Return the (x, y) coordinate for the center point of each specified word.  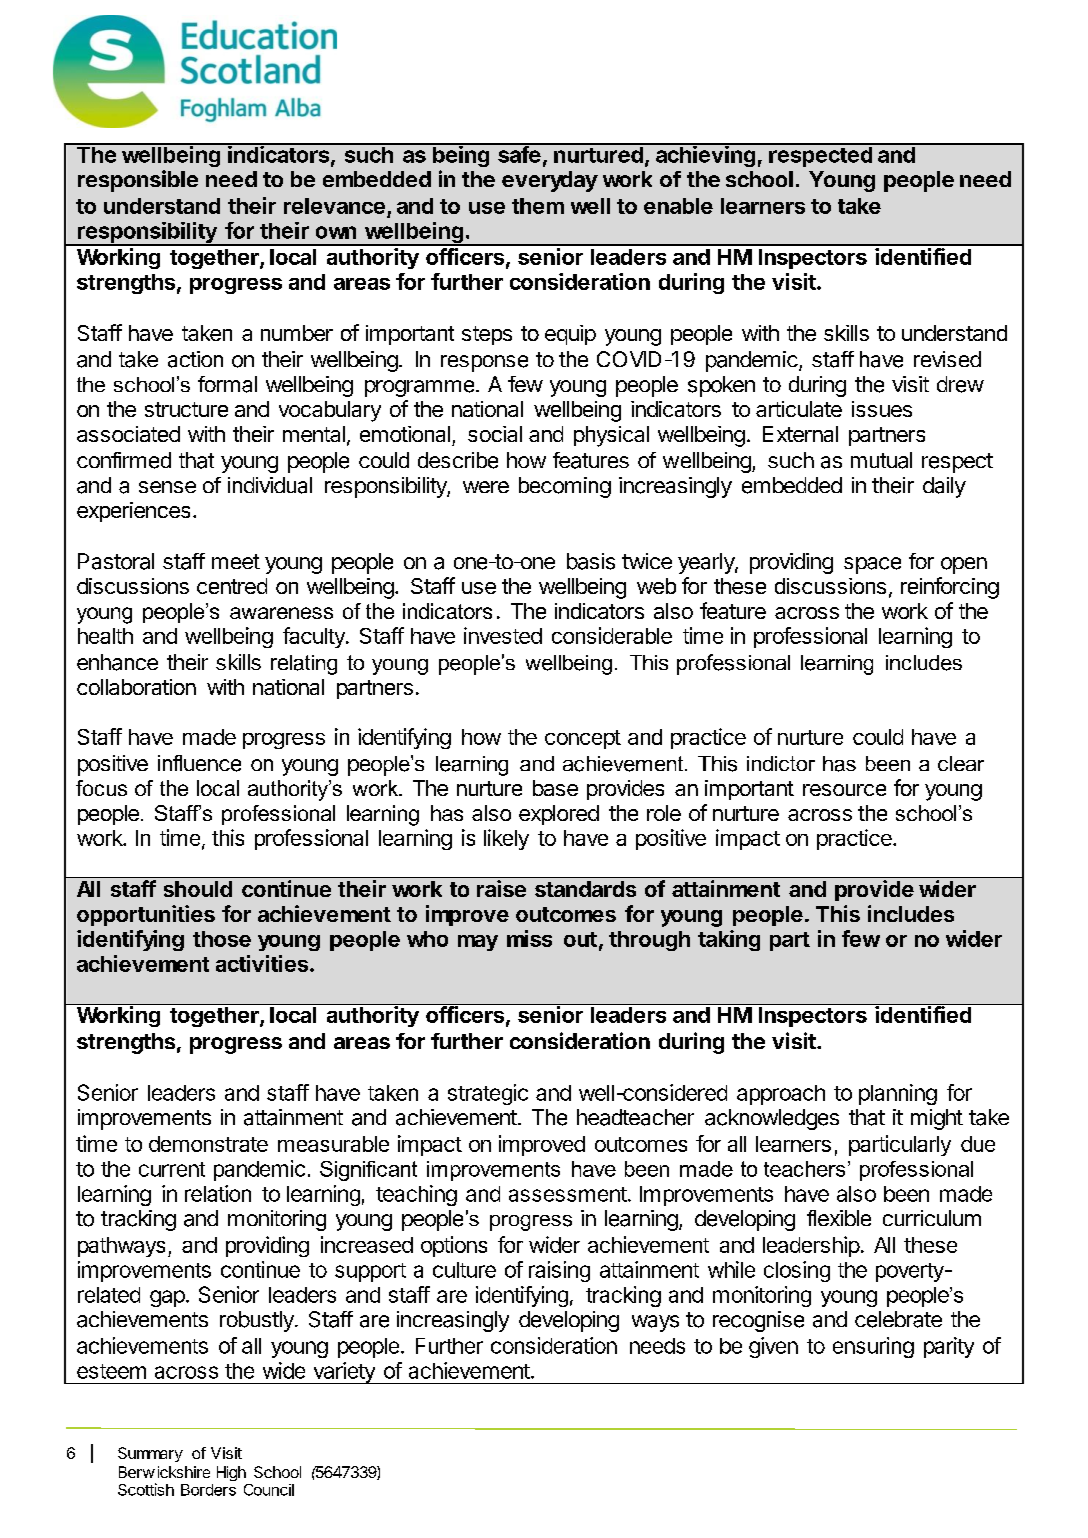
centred (232, 586)
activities (263, 963)
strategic (488, 1094)
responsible (138, 181)
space (872, 565)
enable (678, 206)
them (538, 206)
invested (503, 635)
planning (898, 1094)
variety (344, 1373)
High (231, 1473)
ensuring (873, 1347)
